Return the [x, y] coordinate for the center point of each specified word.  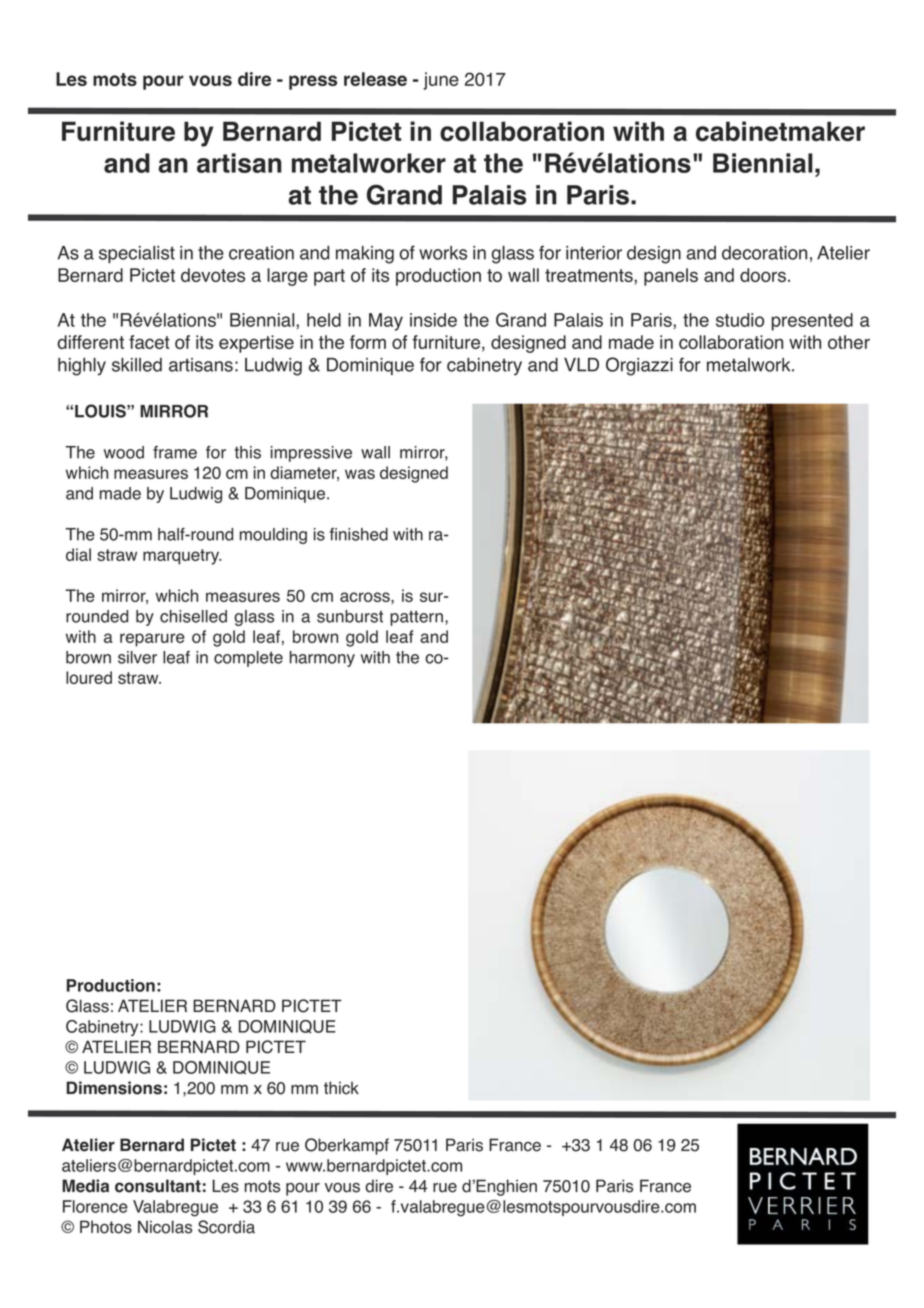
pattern [416, 618]
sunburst [350, 616]
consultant [158, 1186]
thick [341, 1088]
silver [137, 657]
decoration [764, 253]
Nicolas [165, 1227]
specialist [137, 254]
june [441, 81]
